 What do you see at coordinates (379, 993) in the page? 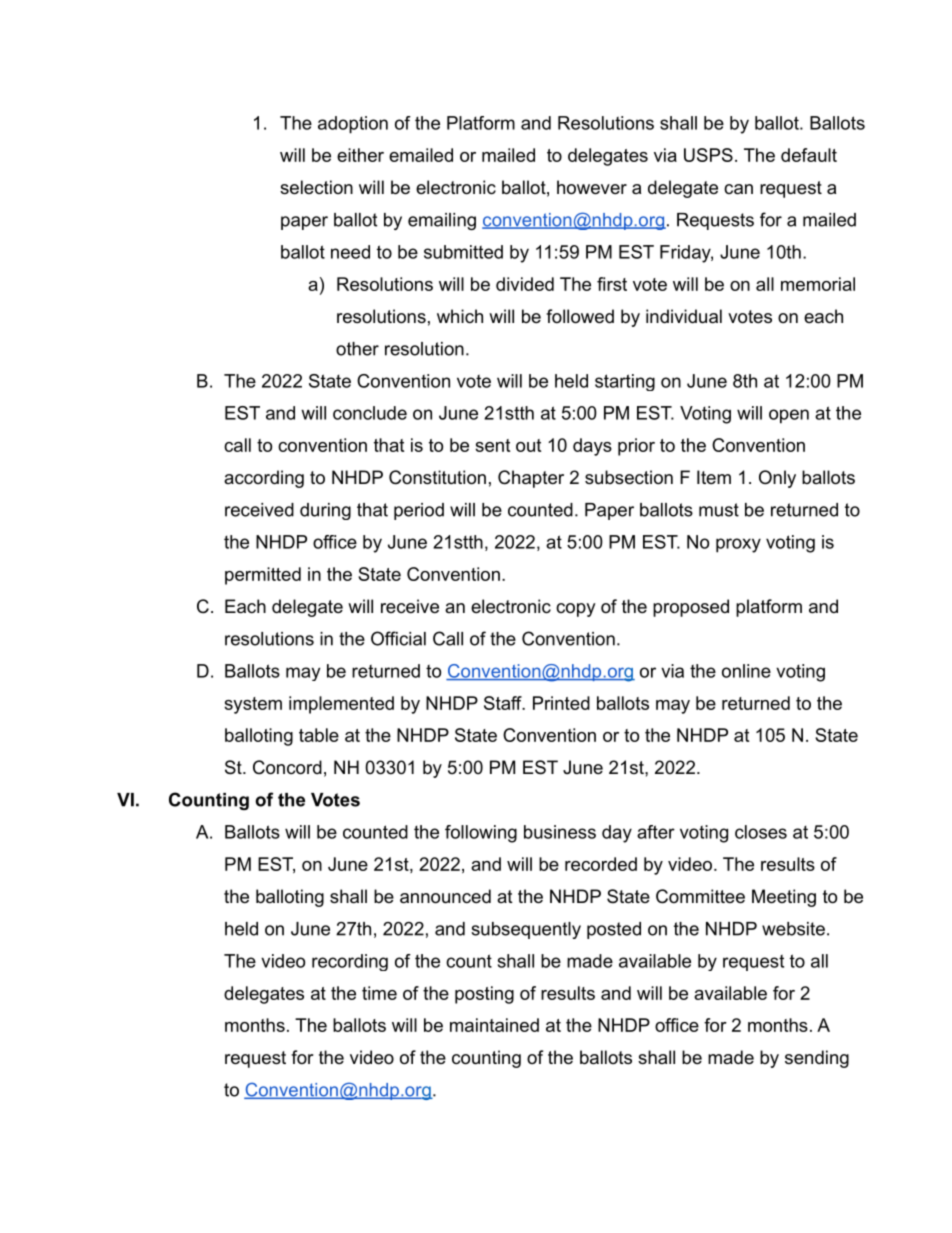
I see `time` at bounding box center [379, 993].
